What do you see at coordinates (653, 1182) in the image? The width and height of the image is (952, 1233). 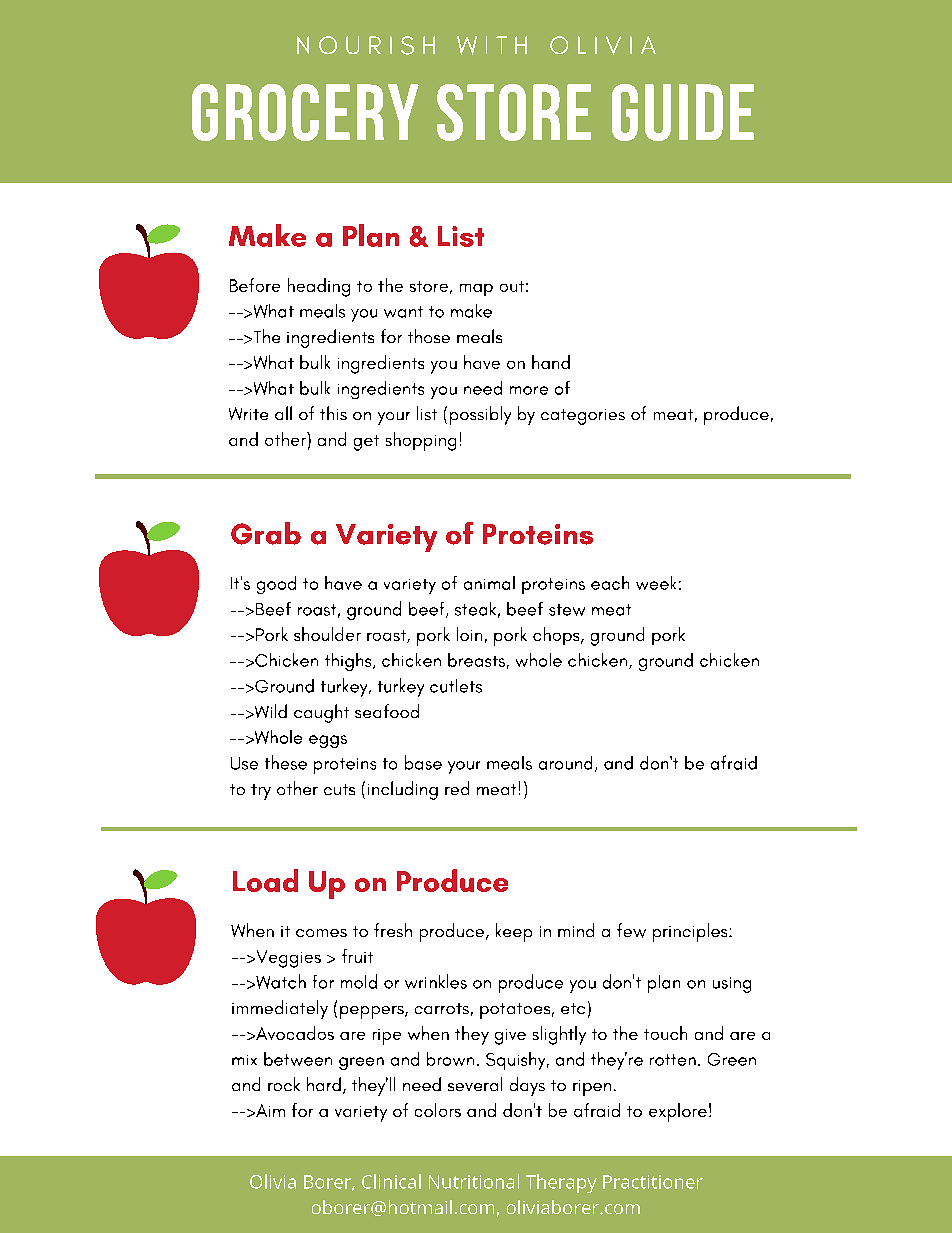 I see `Practitioner` at bounding box center [653, 1182].
